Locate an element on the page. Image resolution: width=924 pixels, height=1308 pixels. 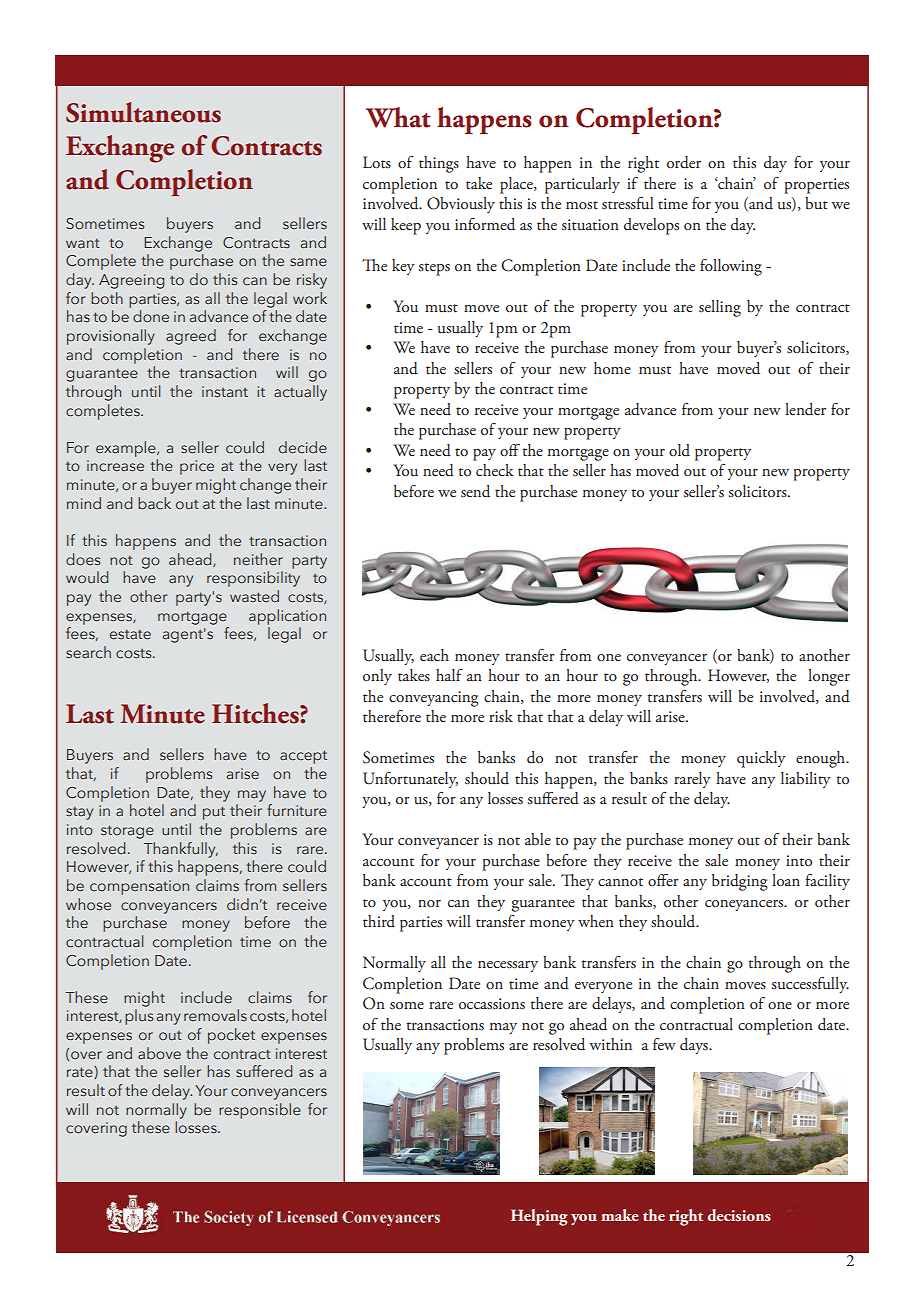
decisions is located at coordinates (739, 1215).
